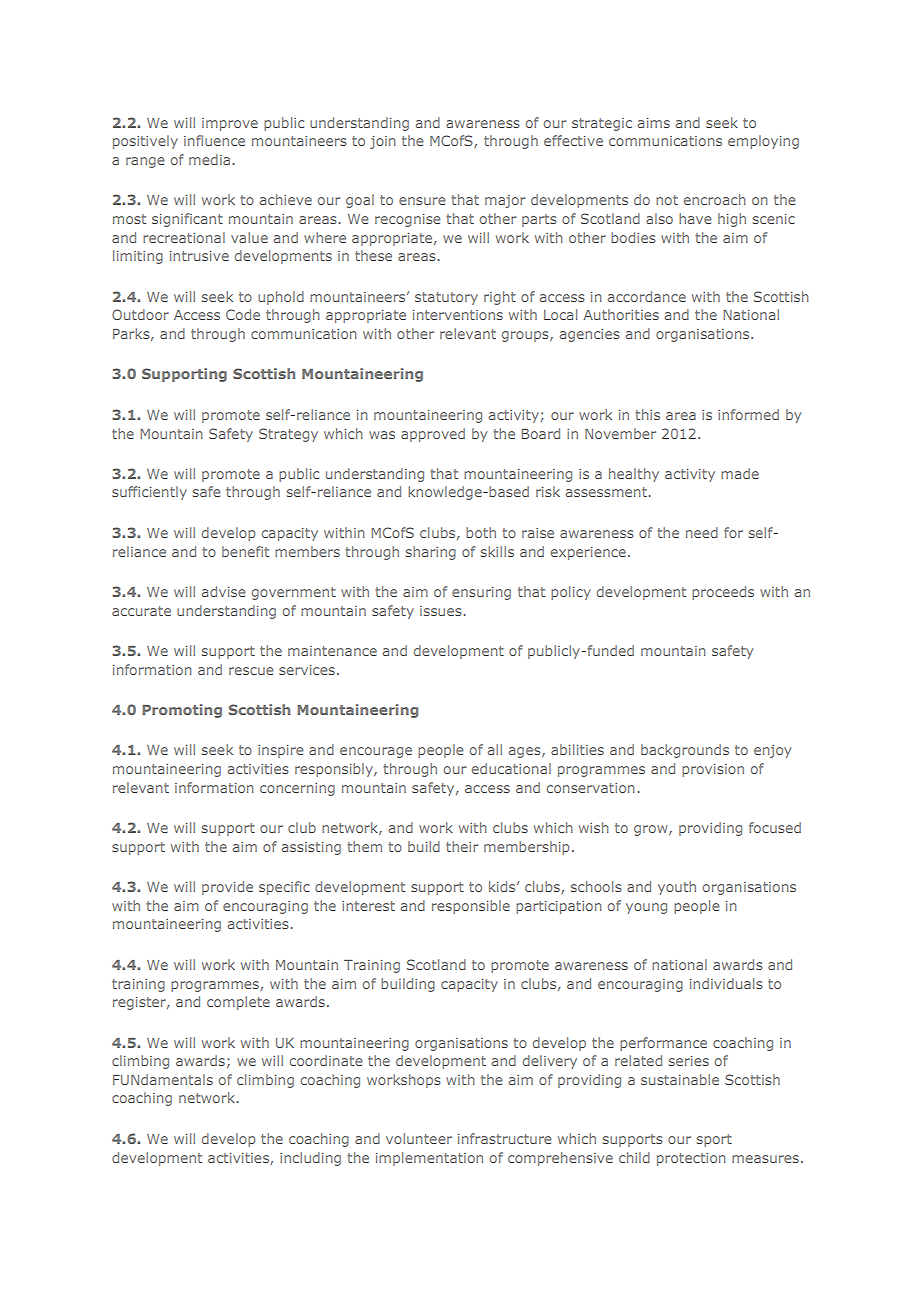 The width and height of the screenshot is (924, 1308). I want to click on aims, so click(654, 123).
